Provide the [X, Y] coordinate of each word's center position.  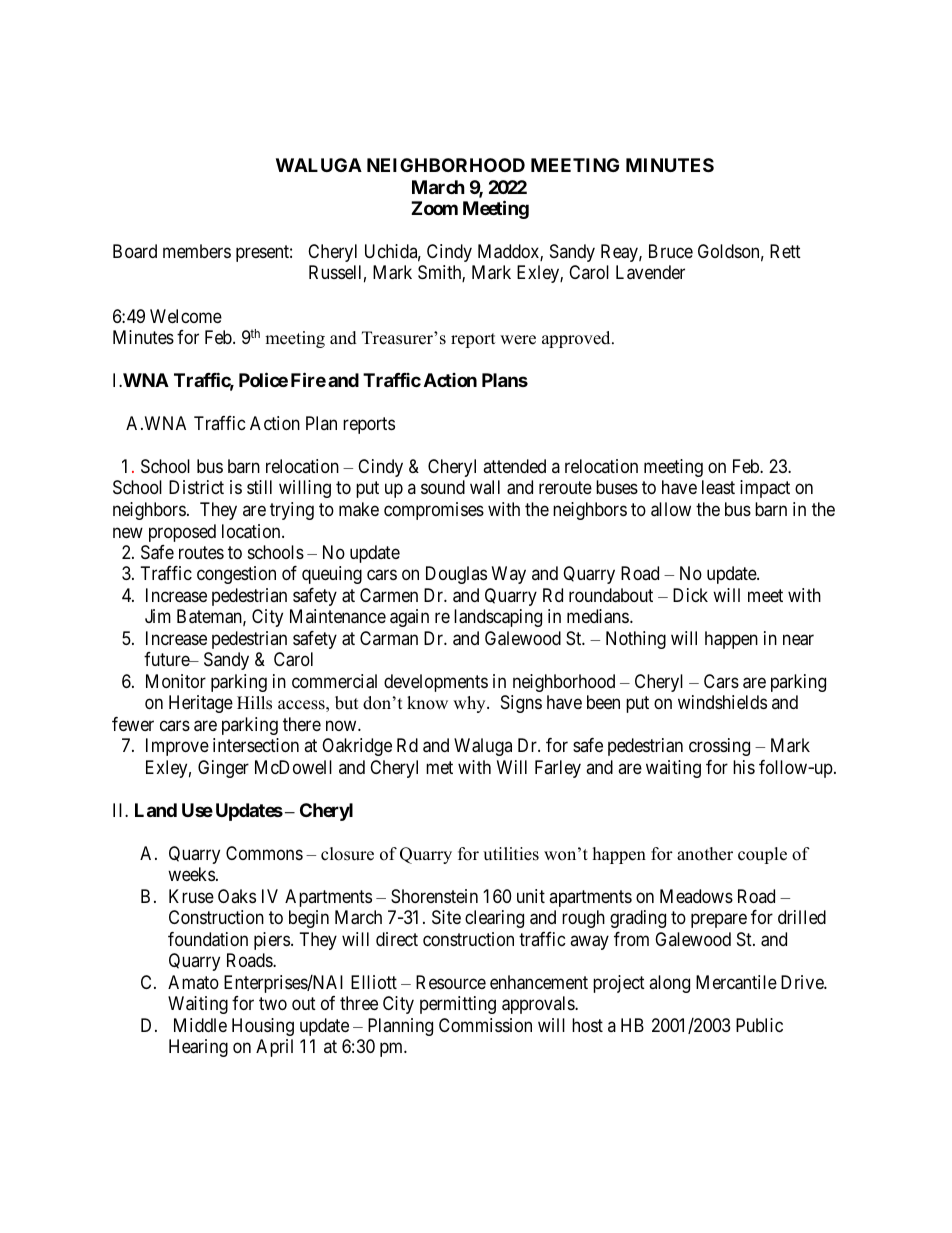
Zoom [434, 208]
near [798, 640]
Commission [485, 1025]
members [197, 251]
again [409, 618]
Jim [158, 616]
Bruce [671, 251]
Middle [200, 1025]
